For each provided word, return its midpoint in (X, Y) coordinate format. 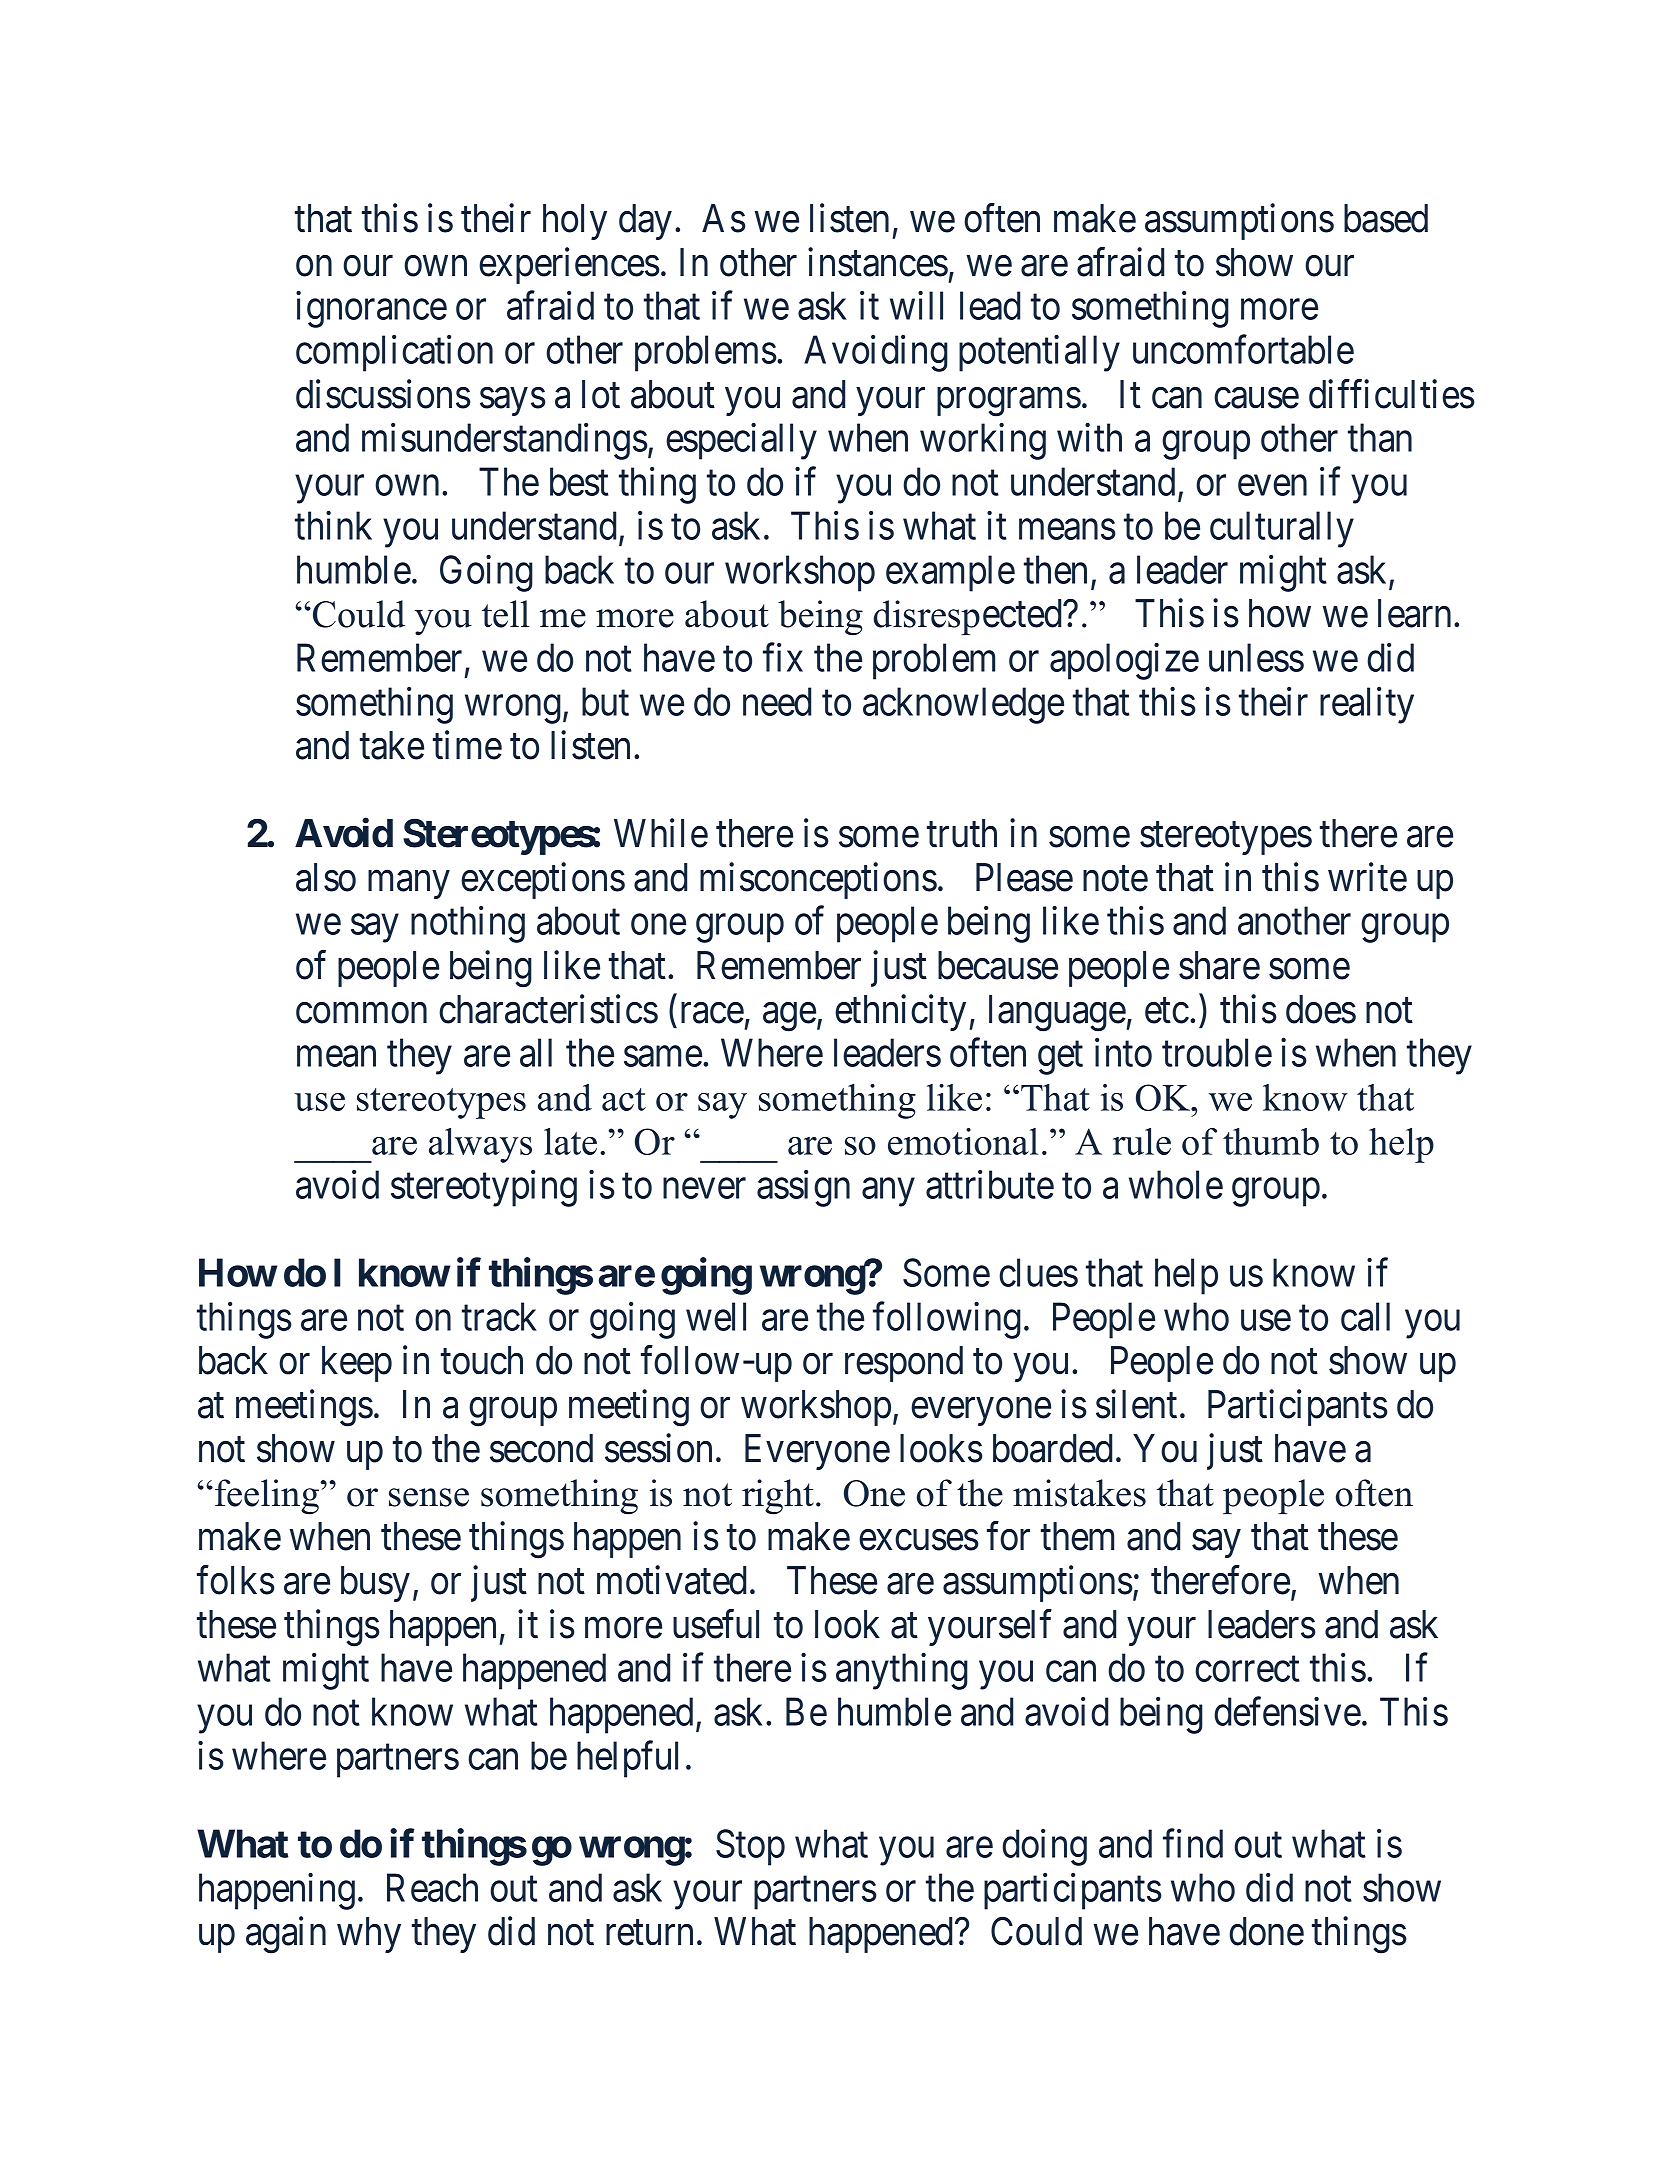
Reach (432, 1887)
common (361, 1013)
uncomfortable (1243, 349)
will (916, 305)
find (1193, 1843)
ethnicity (900, 1012)
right (778, 1497)
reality (1367, 705)
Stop (750, 1847)
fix (783, 657)
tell (506, 614)
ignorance (371, 309)
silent (1136, 1404)
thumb (1271, 1141)
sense (429, 1497)
